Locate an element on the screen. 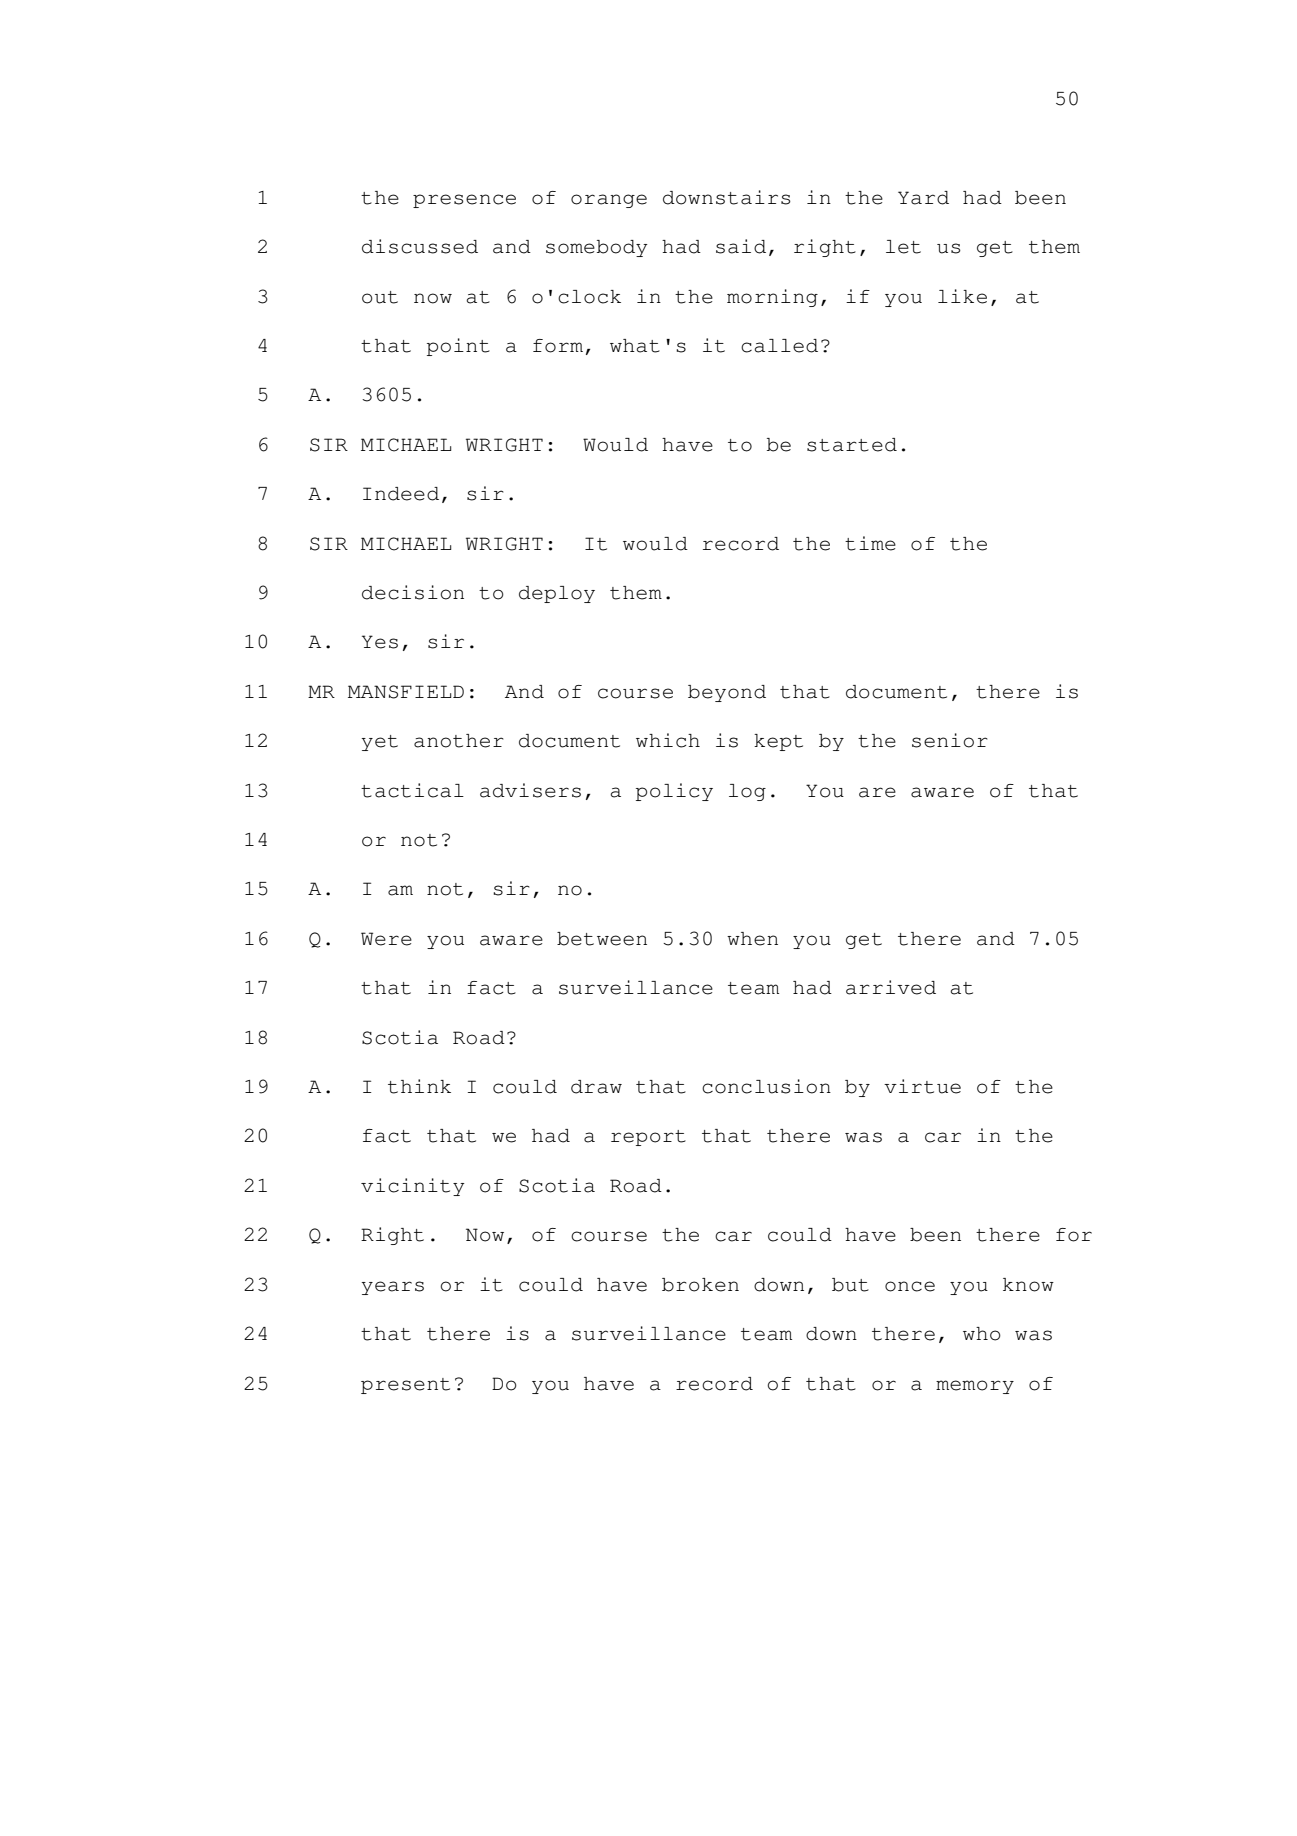 The width and height of the screenshot is (1297, 1836). beyond is located at coordinates (727, 693).
